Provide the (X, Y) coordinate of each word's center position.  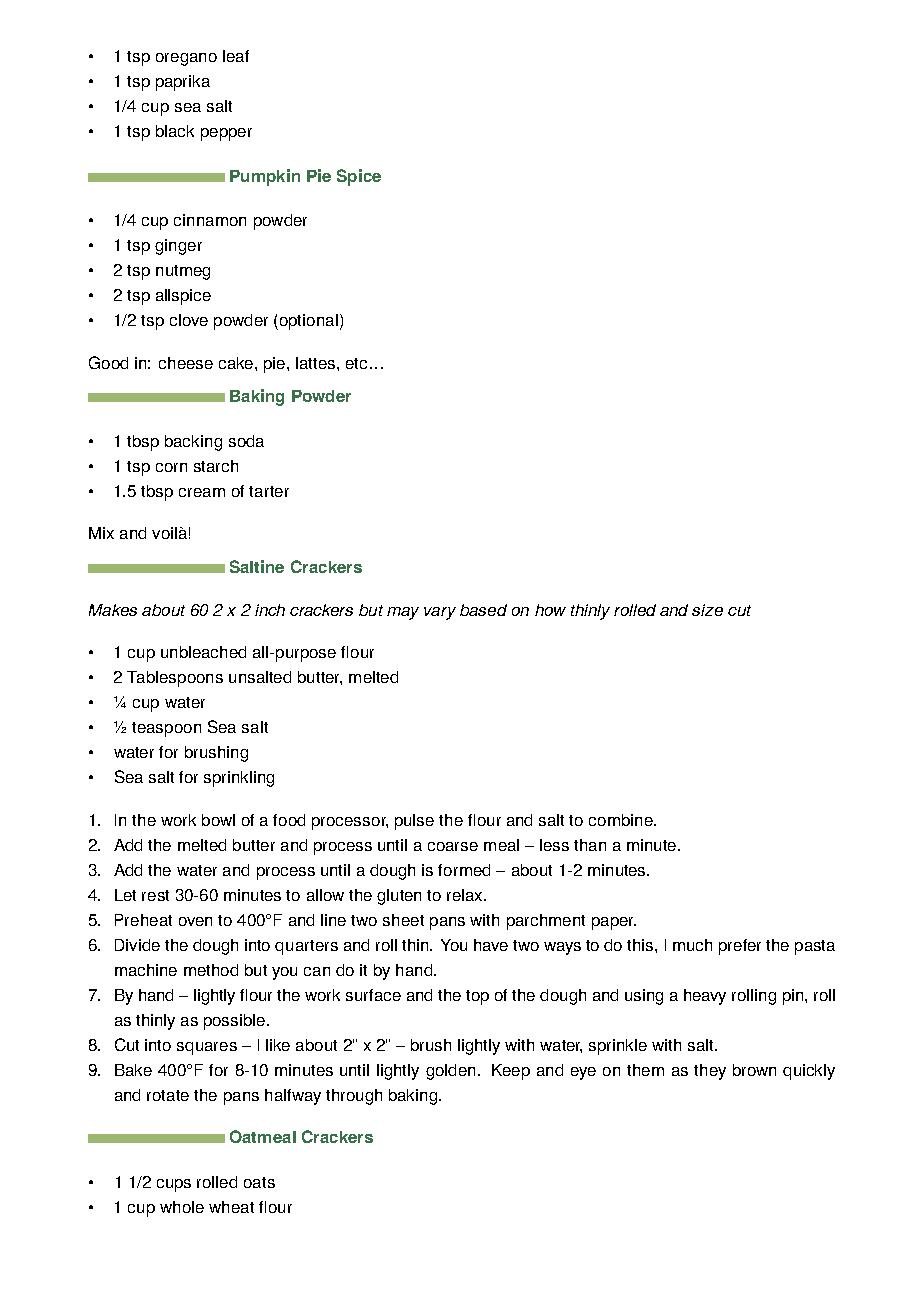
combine (622, 820)
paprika (183, 83)
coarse (453, 846)
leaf (236, 56)
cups (174, 1185)
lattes (317, 363)
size (707, 610)
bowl (218, 820)
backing (193, 443)
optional (307, 322)
